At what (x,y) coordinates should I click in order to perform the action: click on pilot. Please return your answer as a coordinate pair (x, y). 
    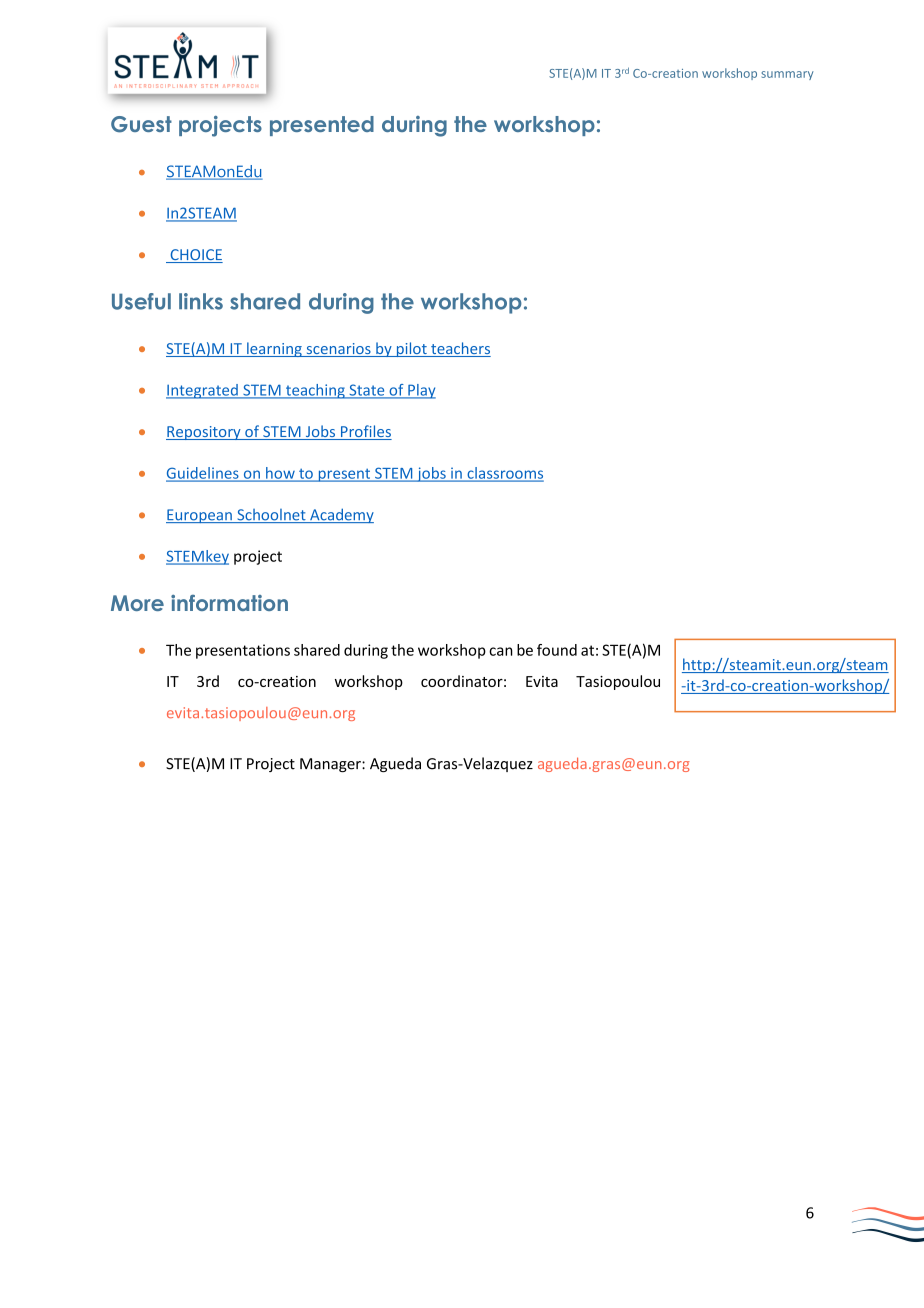
    Looking at the image, I should click on (411, 349).
